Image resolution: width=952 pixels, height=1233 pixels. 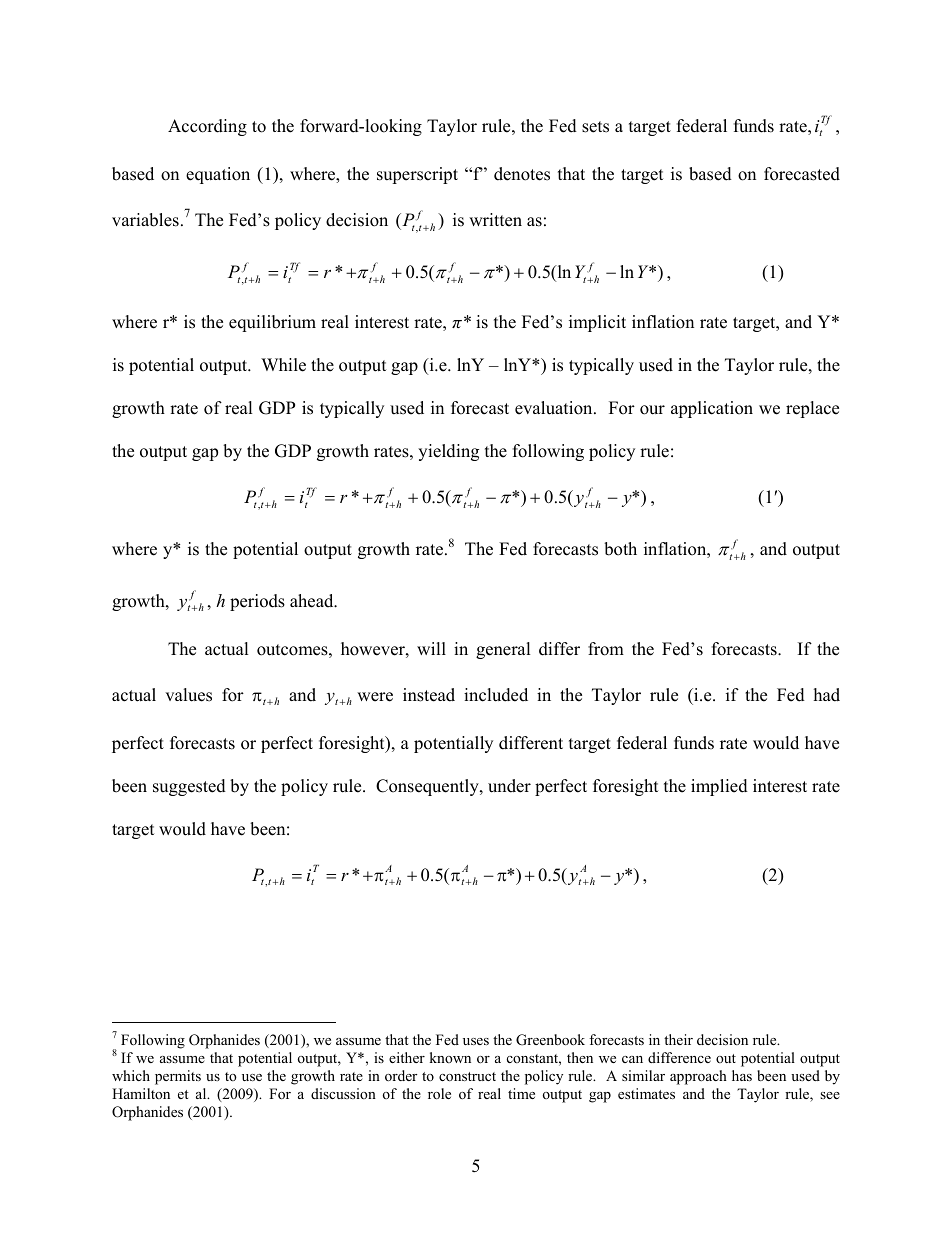 What do you see at coordinates (827, 695) in the document?
I see `had` at bounding box center [827, 695].
